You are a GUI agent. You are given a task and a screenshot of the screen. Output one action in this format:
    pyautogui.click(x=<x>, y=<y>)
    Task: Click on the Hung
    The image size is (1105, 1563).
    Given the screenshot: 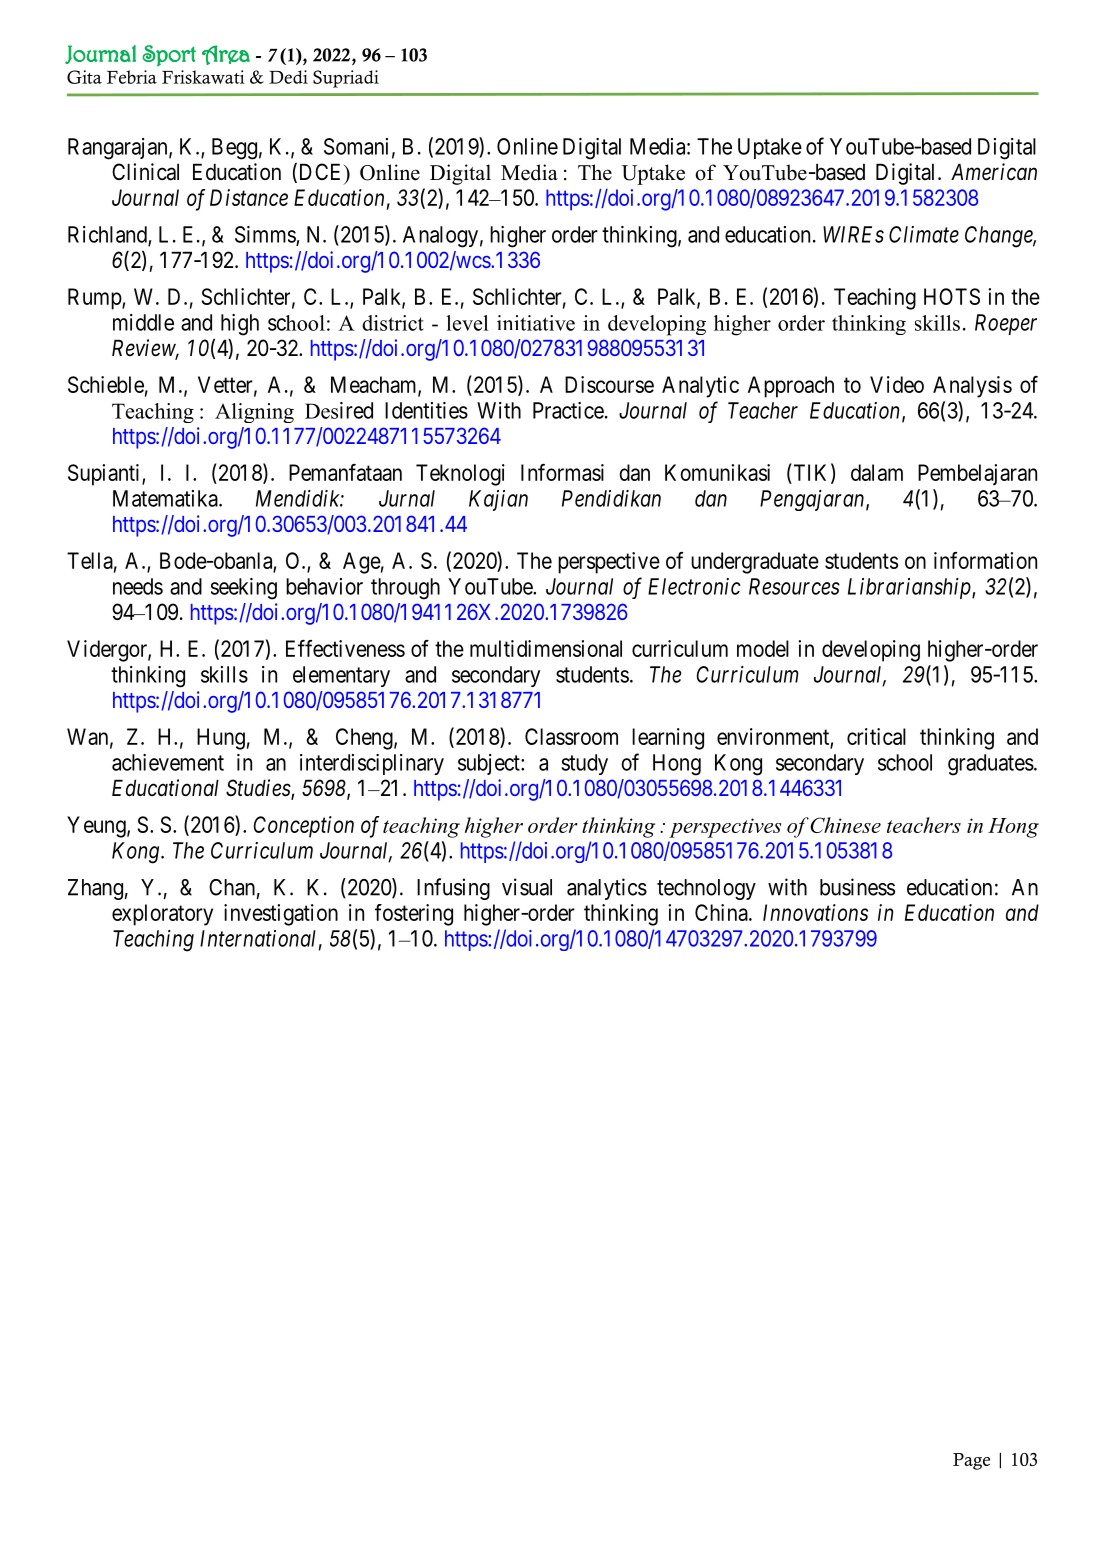 What is the action you would take?
    pyautogui.click(x=221, y=739)
